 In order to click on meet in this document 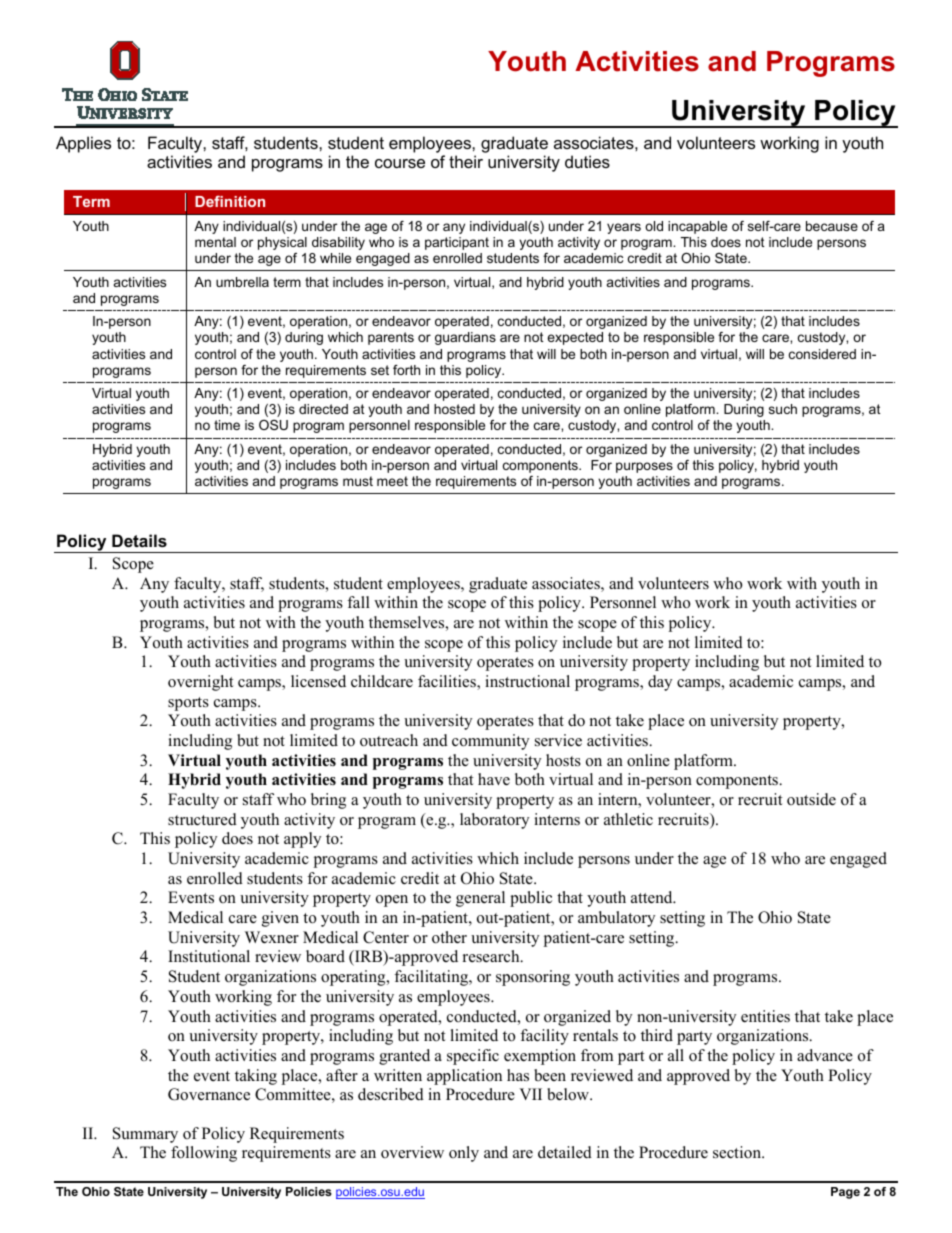, I will do `click(392, 481)`.
